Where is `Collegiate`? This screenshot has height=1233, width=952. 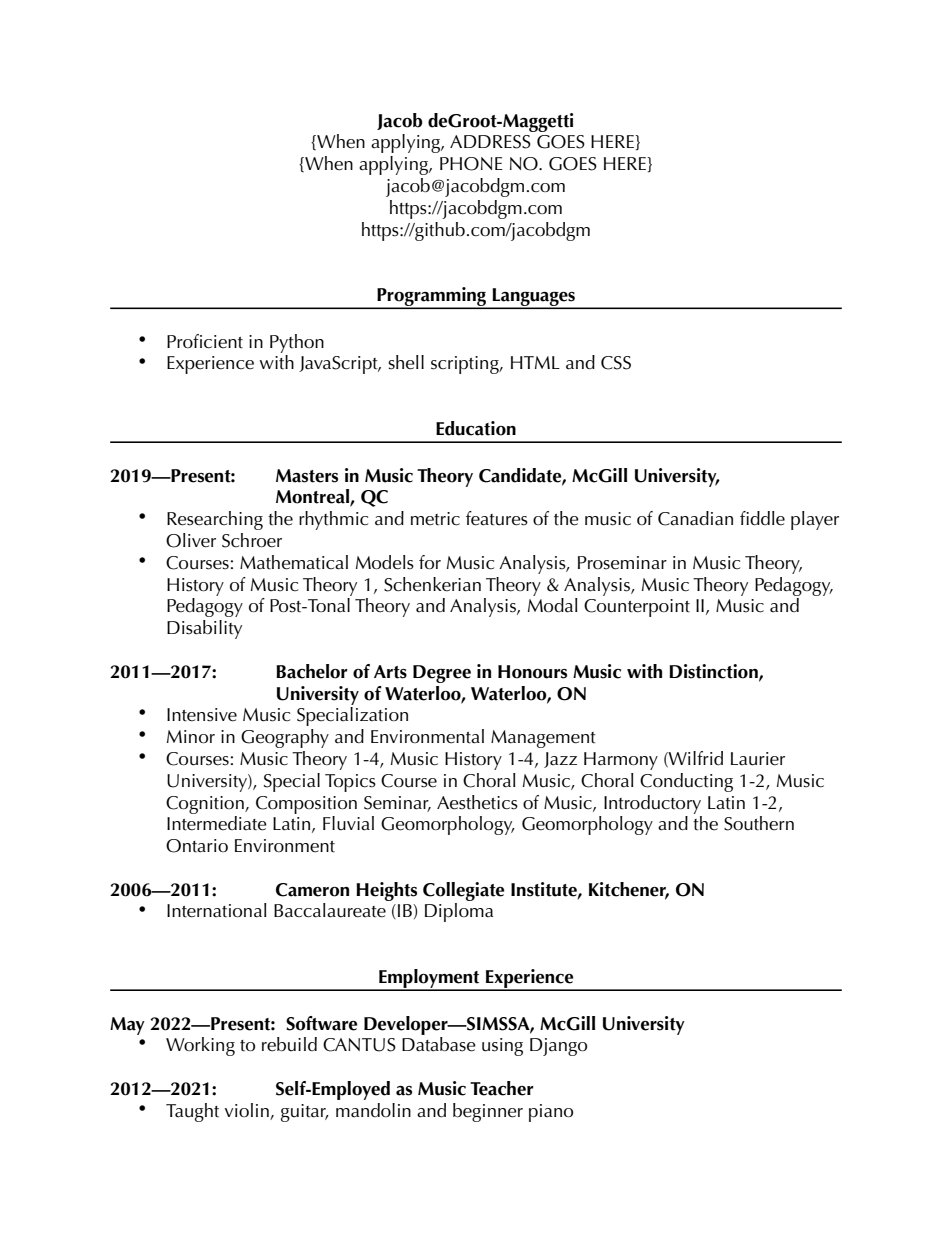
Collegiate is located at coordinates (463, 891).
